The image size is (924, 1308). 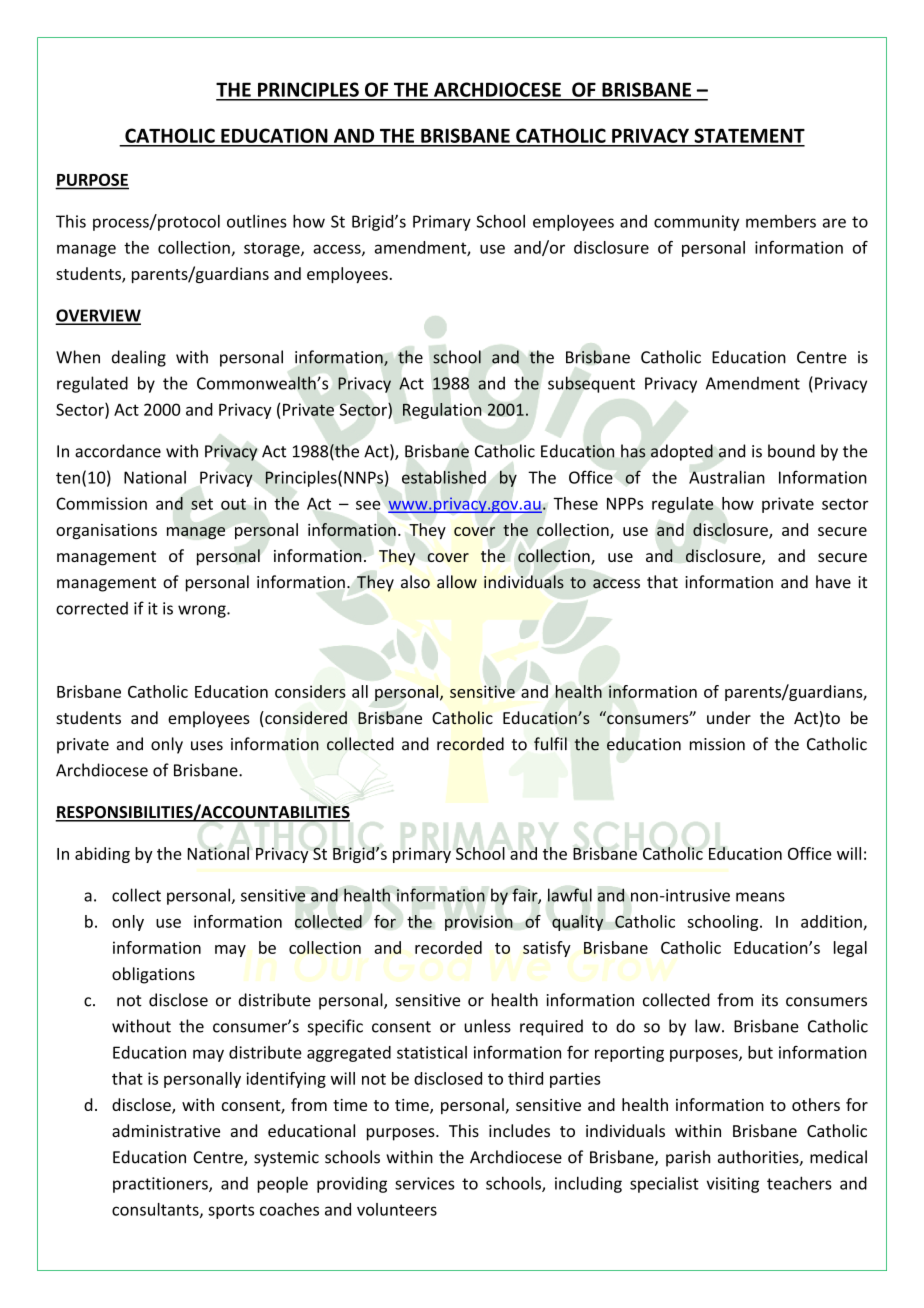 I want to click on fulfil, so click(x=550, y=744).
